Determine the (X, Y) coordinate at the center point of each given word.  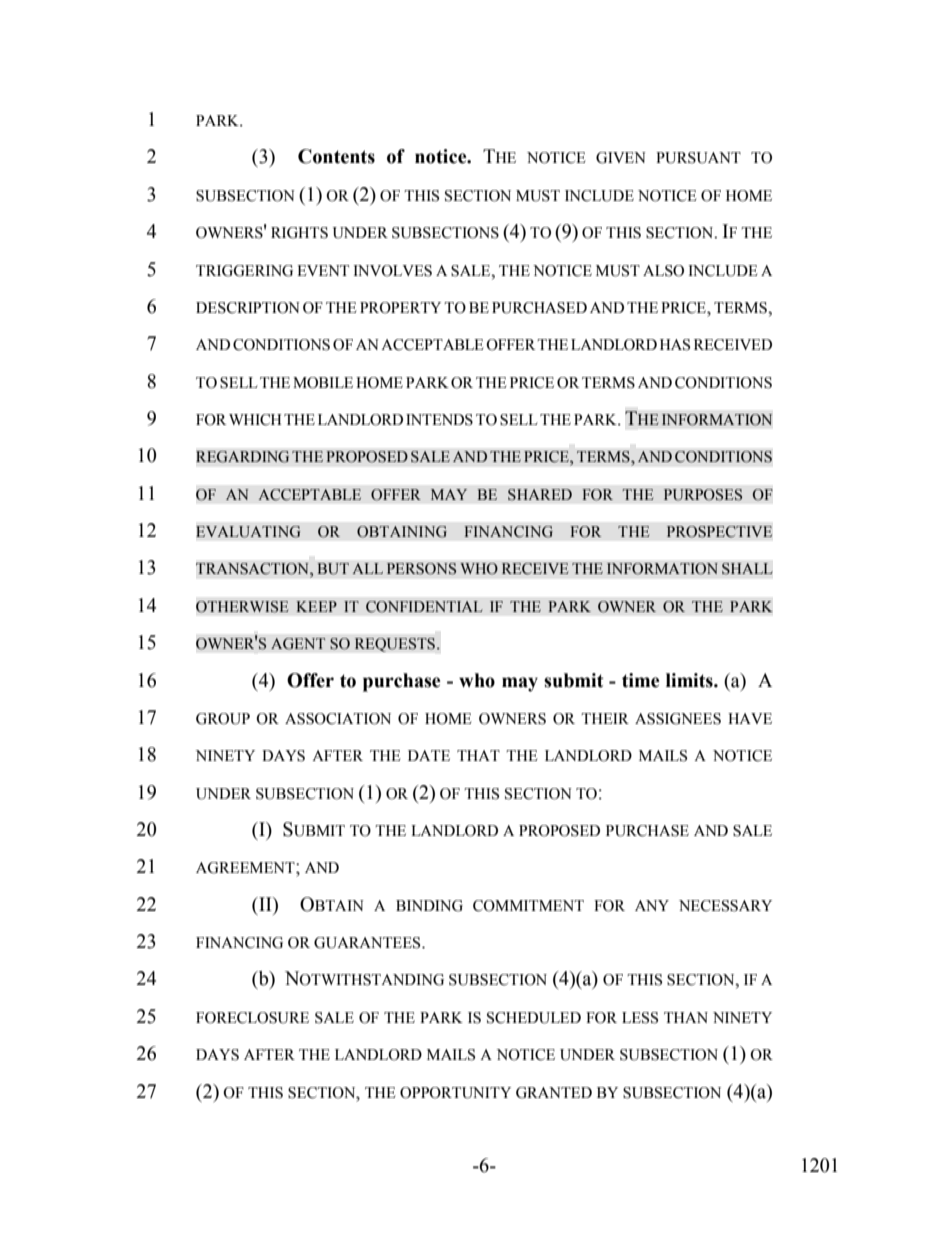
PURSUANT (698, 158)
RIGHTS (299, 233)
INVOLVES (392, 271)
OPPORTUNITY (455, 1093)
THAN (686, 1017)
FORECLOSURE (252, 1018)
